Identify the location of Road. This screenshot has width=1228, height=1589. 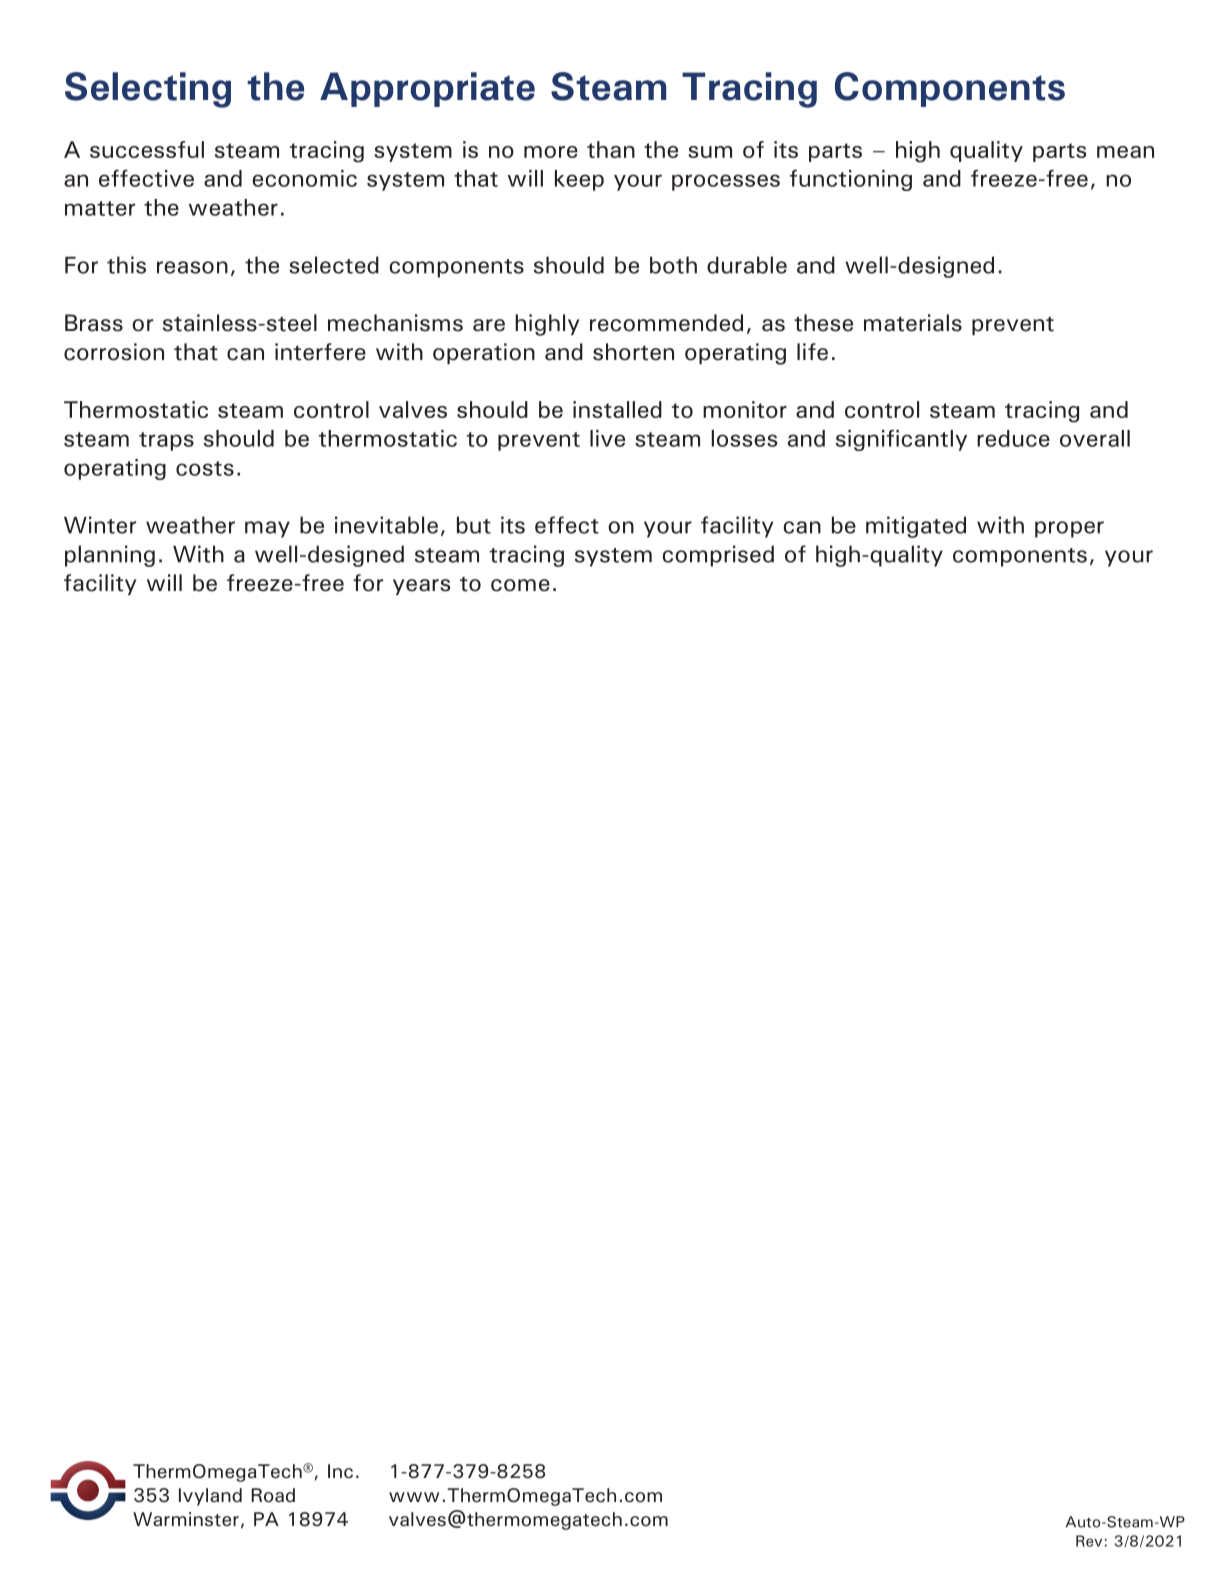
(273, 1495).
